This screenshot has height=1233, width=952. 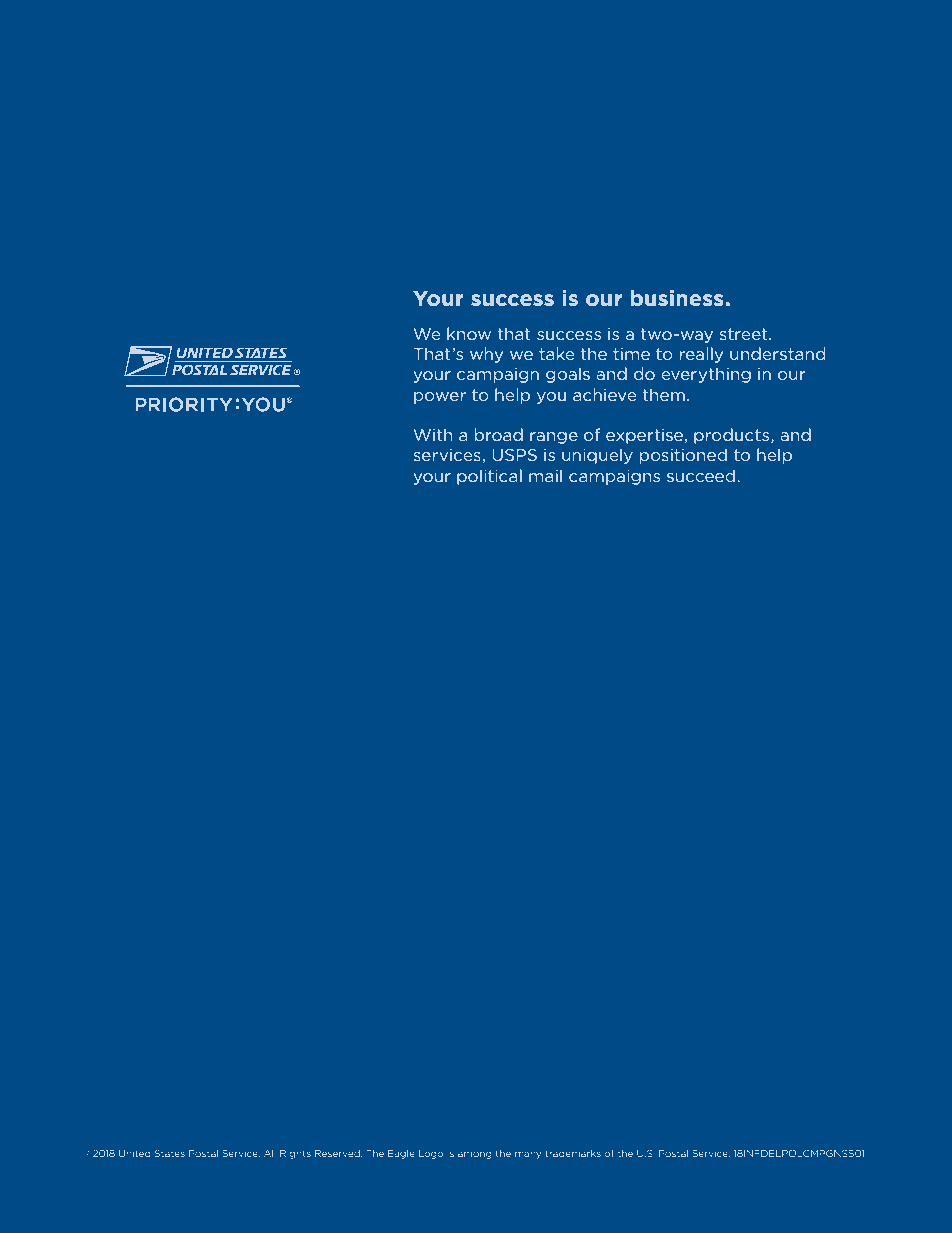 I want to click on United, so click(x=134, y=1153).
